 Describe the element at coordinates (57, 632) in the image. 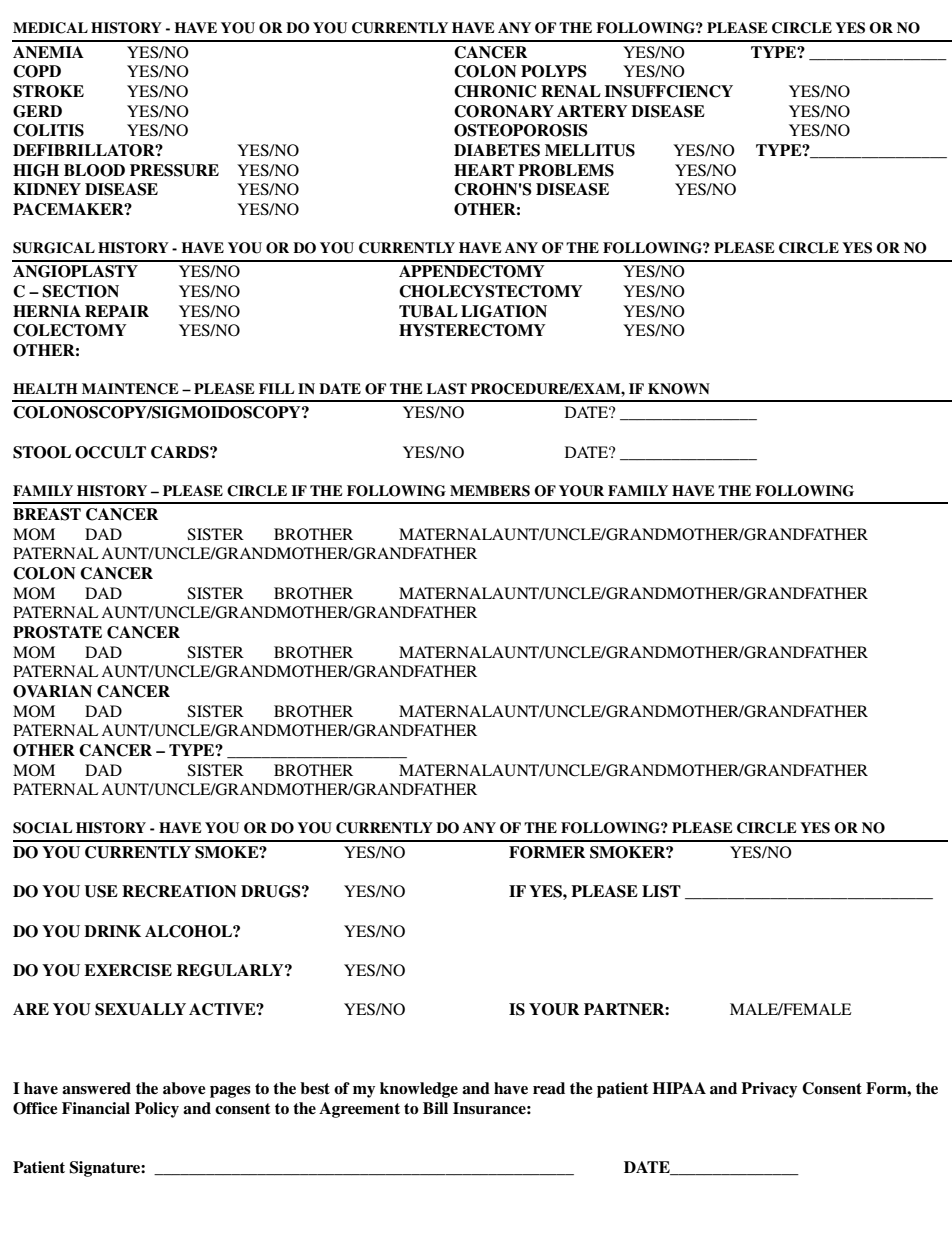

I see `PROSTATE` at that location.
